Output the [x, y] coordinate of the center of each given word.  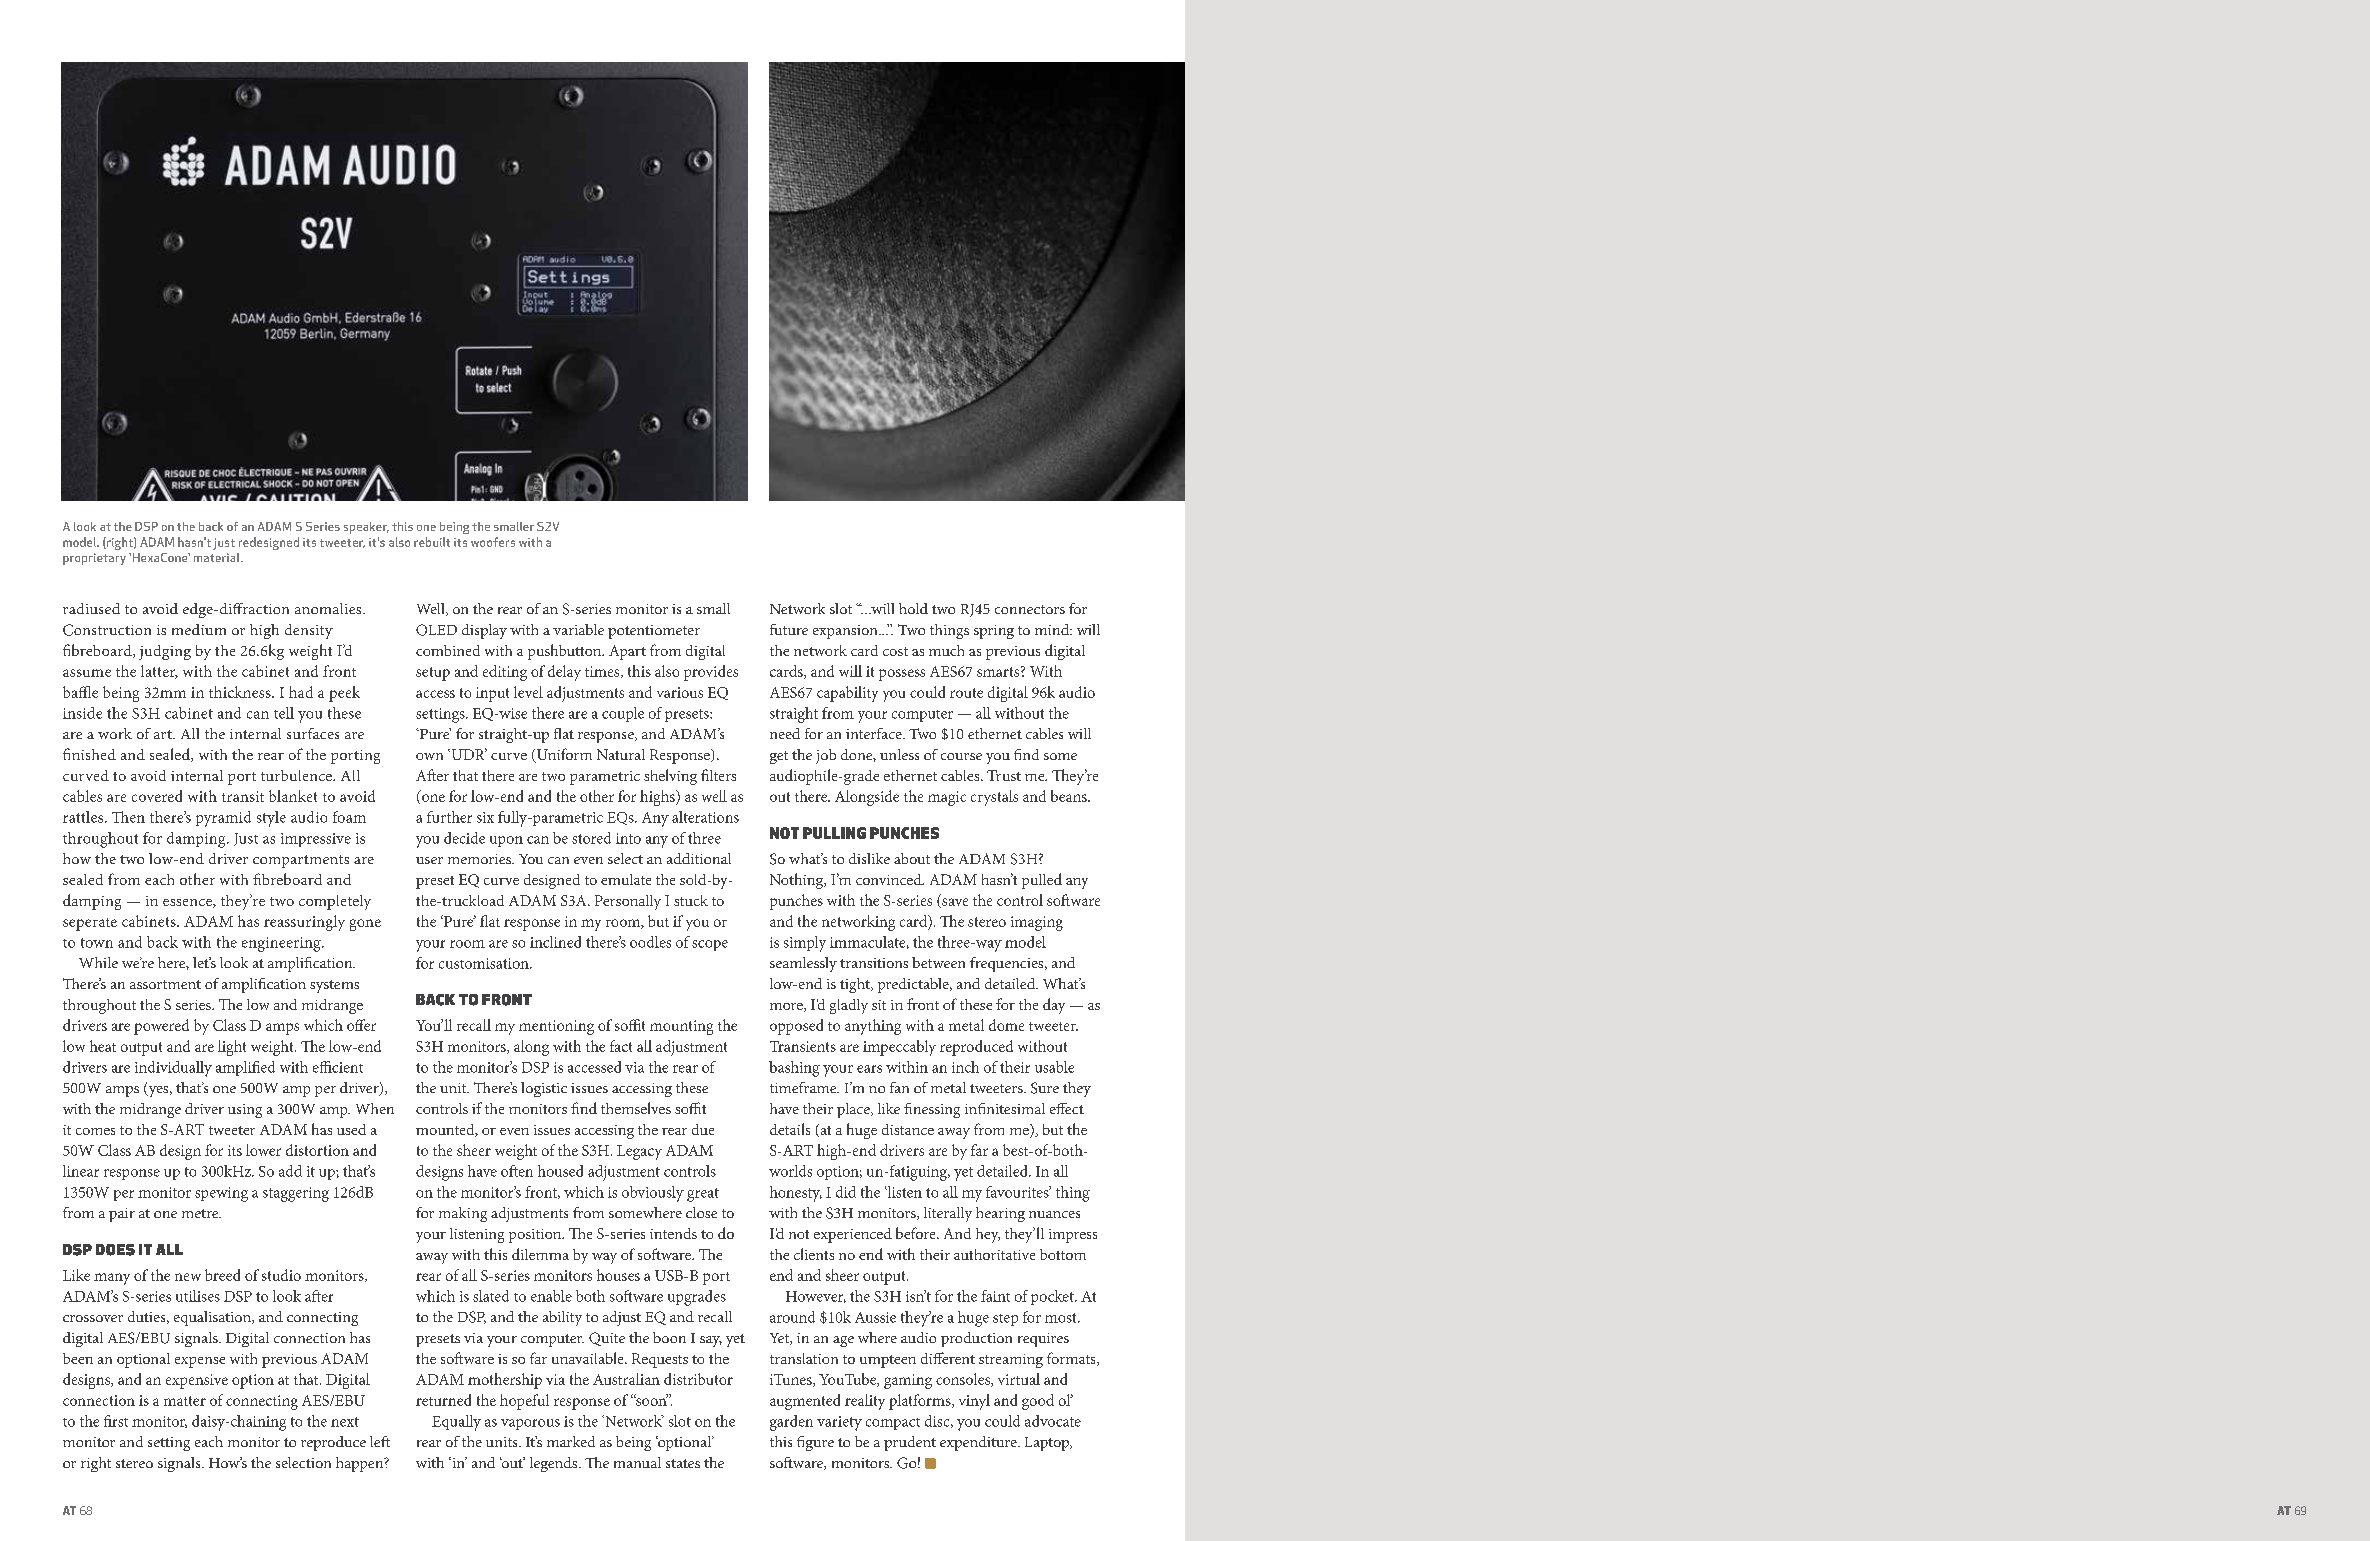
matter [185, 1401]
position [536, 1236]
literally [948, 1214]
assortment [165, 984]
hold [913, 608]
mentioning [556, 1027]
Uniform [563, 755]
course [961, 756]
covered [157, 796]
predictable [914, 985]
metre [201, 1213]
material [218, 557]
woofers [493, 542]
